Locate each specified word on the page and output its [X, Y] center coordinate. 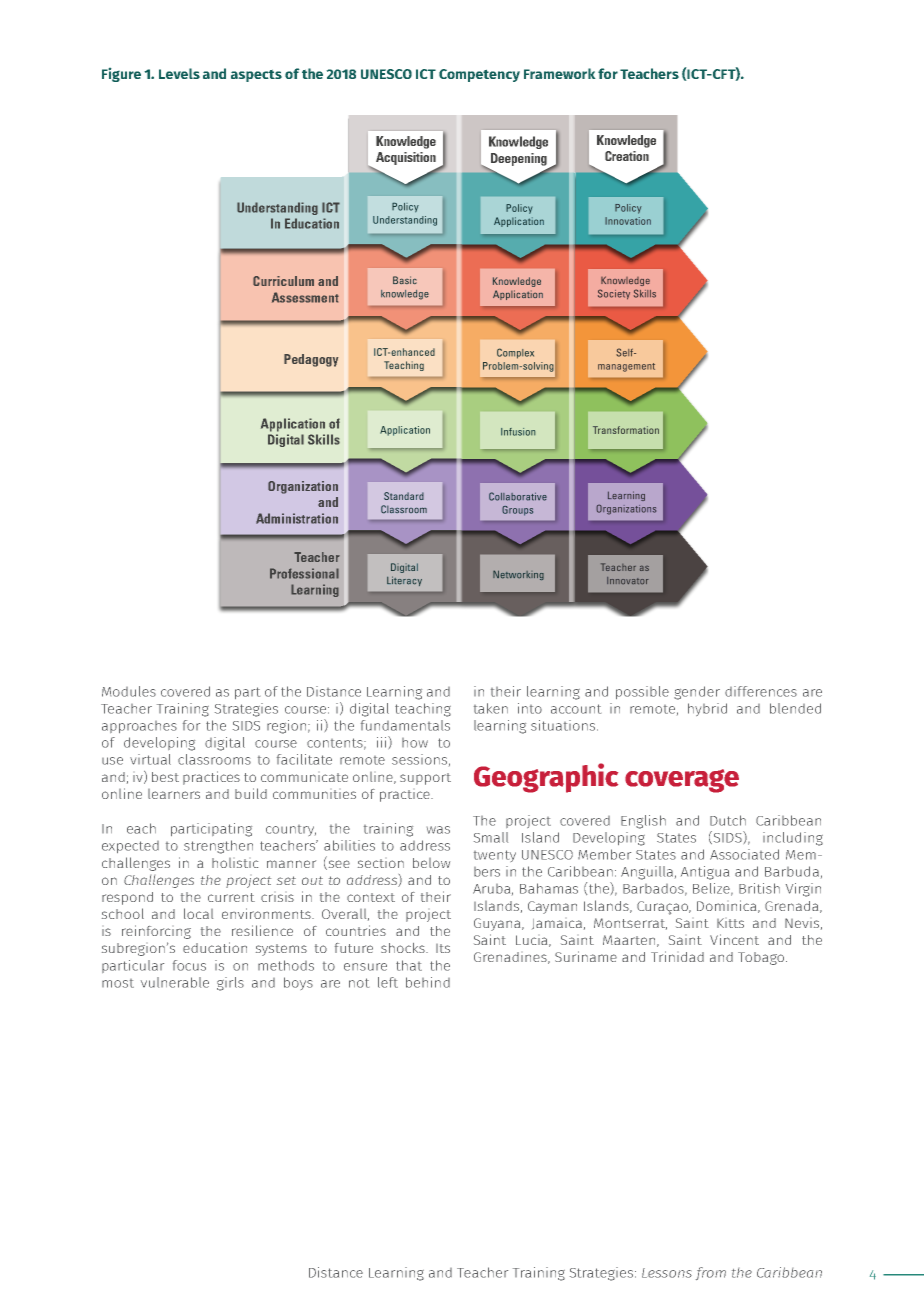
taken [491, 708]
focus [189, 965]
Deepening [519, 159]
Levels [179, 73]
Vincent [734, 939]
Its [443, 948]
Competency [479, 75]
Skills [324, 439]
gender [697, 693]
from [711, 1273]
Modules [129, 691]
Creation [627, 156]
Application [293, 425]
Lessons [667, 1273]
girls [230, 984]
